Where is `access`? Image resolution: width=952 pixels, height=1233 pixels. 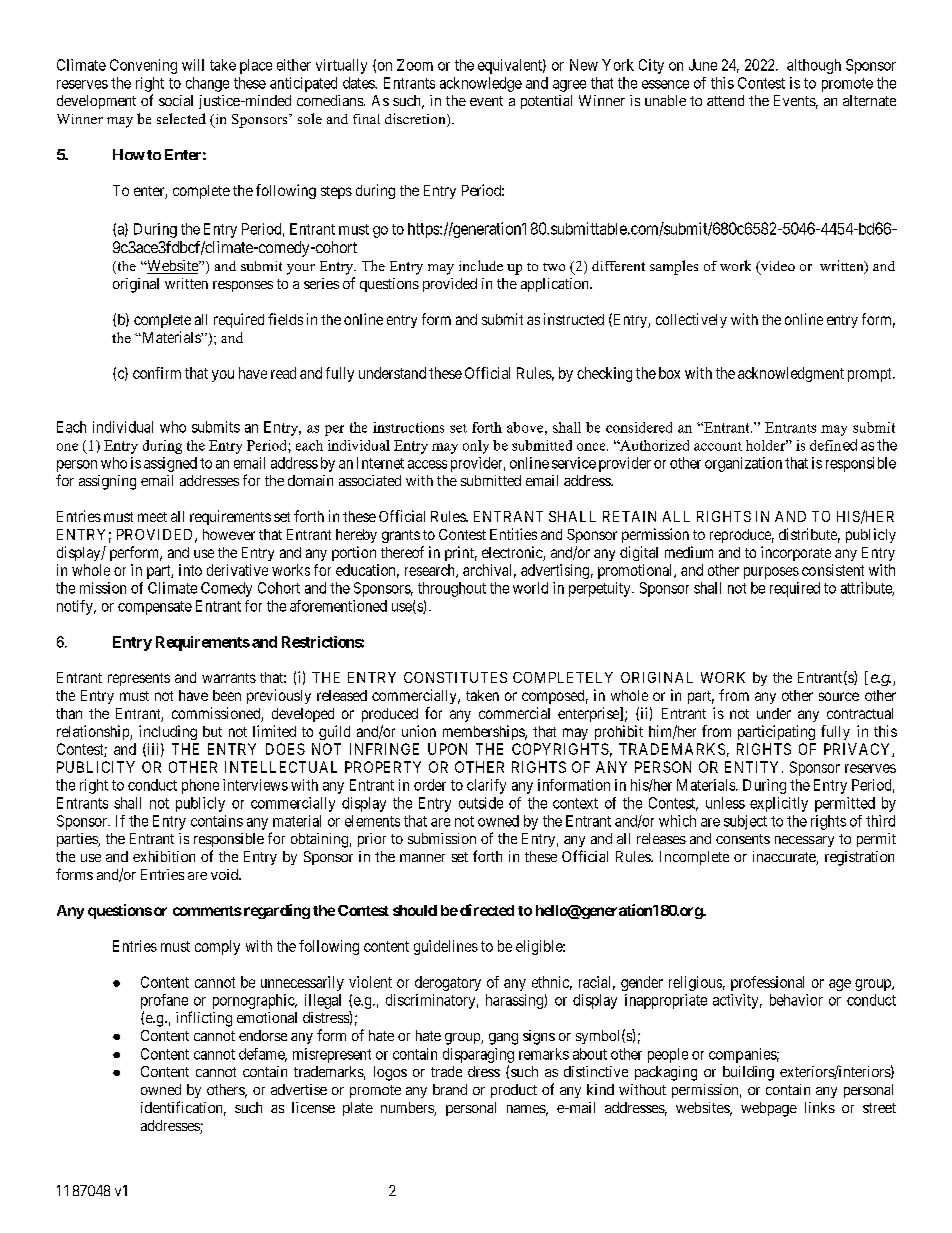 access is located at coordinates (427, 464).
